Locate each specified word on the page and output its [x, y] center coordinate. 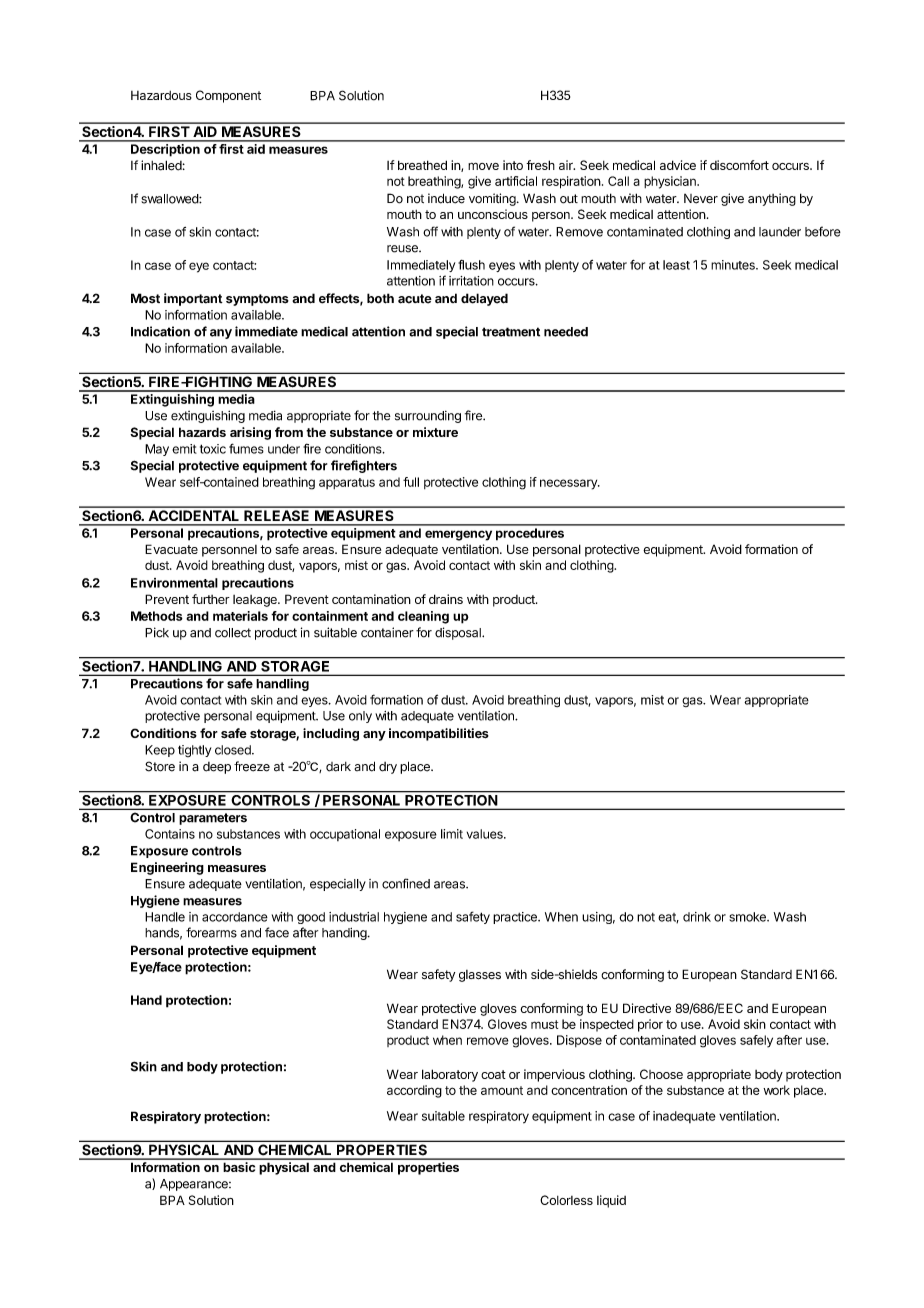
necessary [569, 484]
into [513, 165]
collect [233, 633]
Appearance [195, 1185]
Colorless [566, 1200]
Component [228, 96]
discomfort [739, 165]
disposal [459, 633]
